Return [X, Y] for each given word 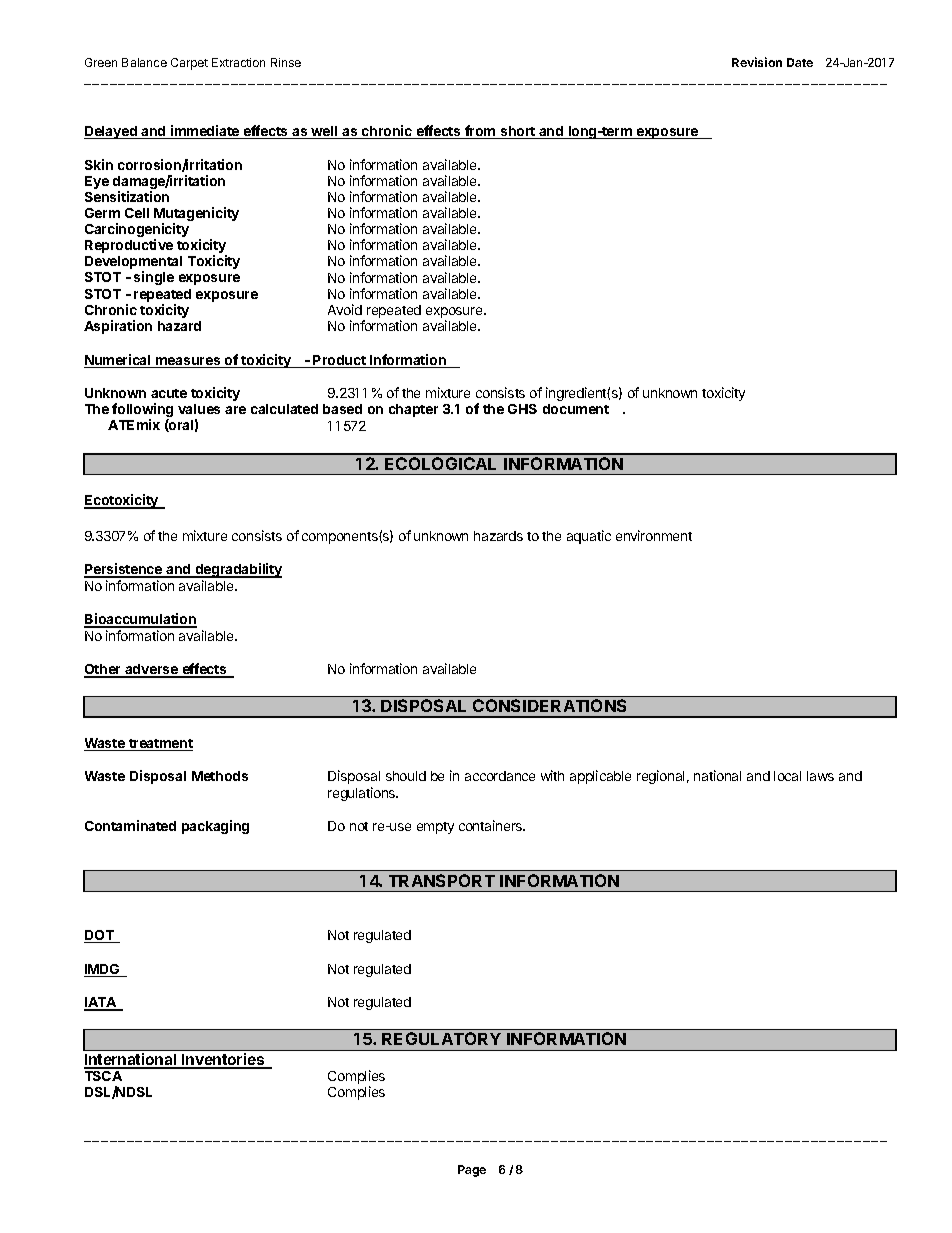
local [787, 776]
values [199, 409]
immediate [205, 132]
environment [654, 535]
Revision [757, 62]
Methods [220, 776]
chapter [413, 410]
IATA [101, 1003]
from [480, 132]
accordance [500, 776]
